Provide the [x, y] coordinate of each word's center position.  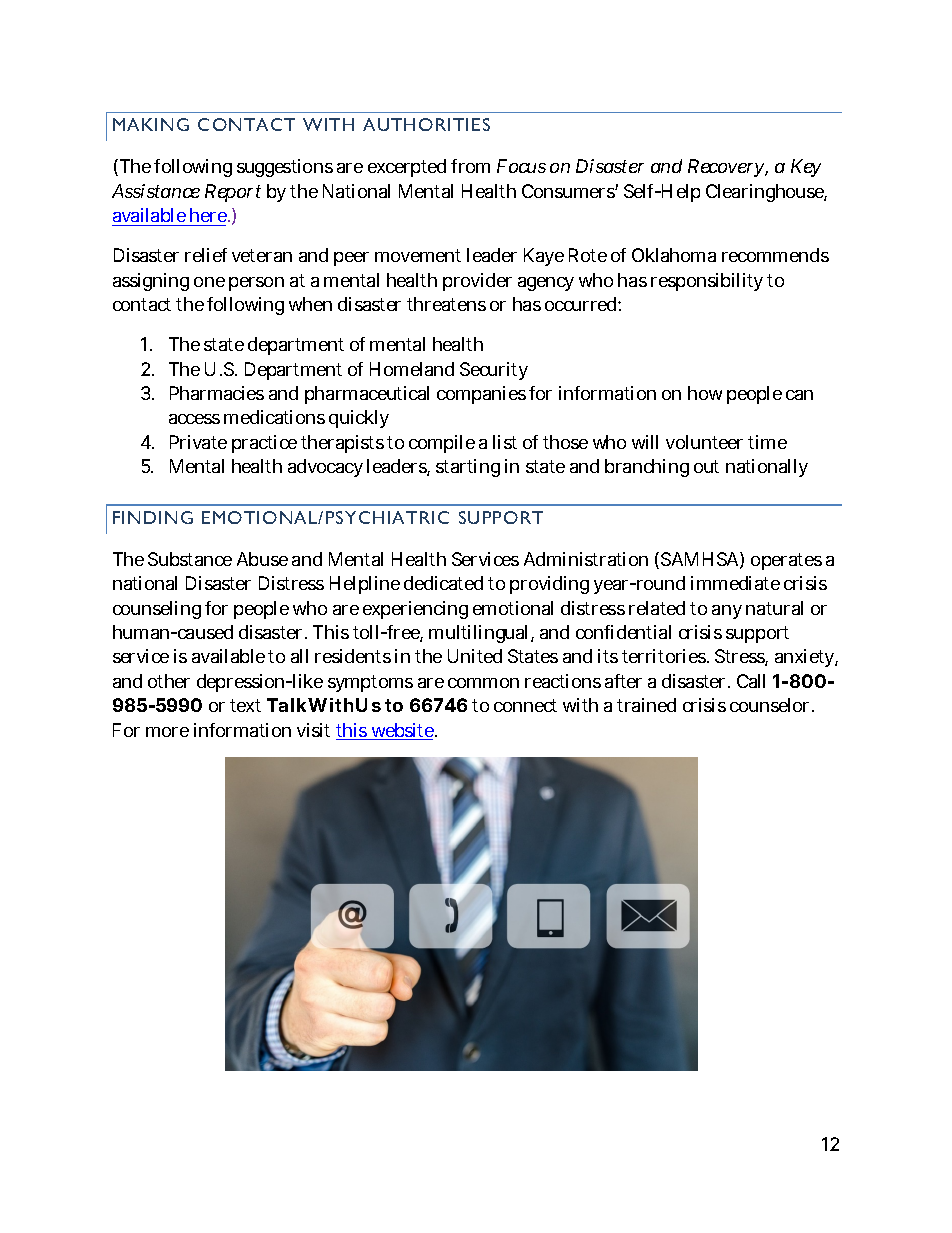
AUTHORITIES [426, 124]
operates [786, 561]
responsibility [709, 282]
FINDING [153, 517]
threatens [446, 304]
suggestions [285, 168]
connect [525, 705]
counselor [772, 705]
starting [468, 468]
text [245, 705]
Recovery [728, 168]
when [310, 304]
